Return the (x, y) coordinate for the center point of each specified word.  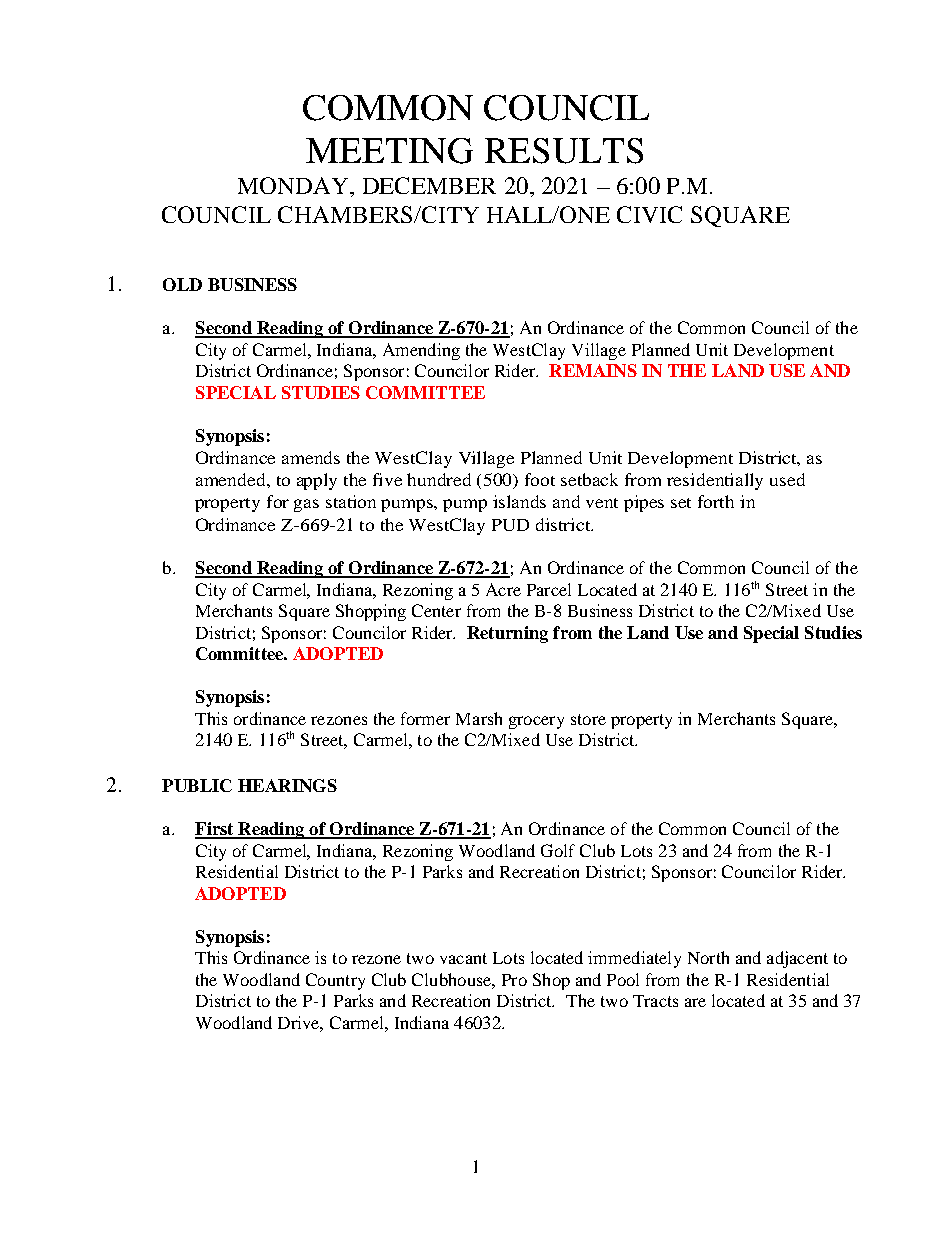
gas (306, 505)
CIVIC (649, 214)
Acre (503, 589)
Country (335, 981)
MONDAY (294, 185)
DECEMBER (429, 185)
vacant (463, 958)
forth (716, 501)
